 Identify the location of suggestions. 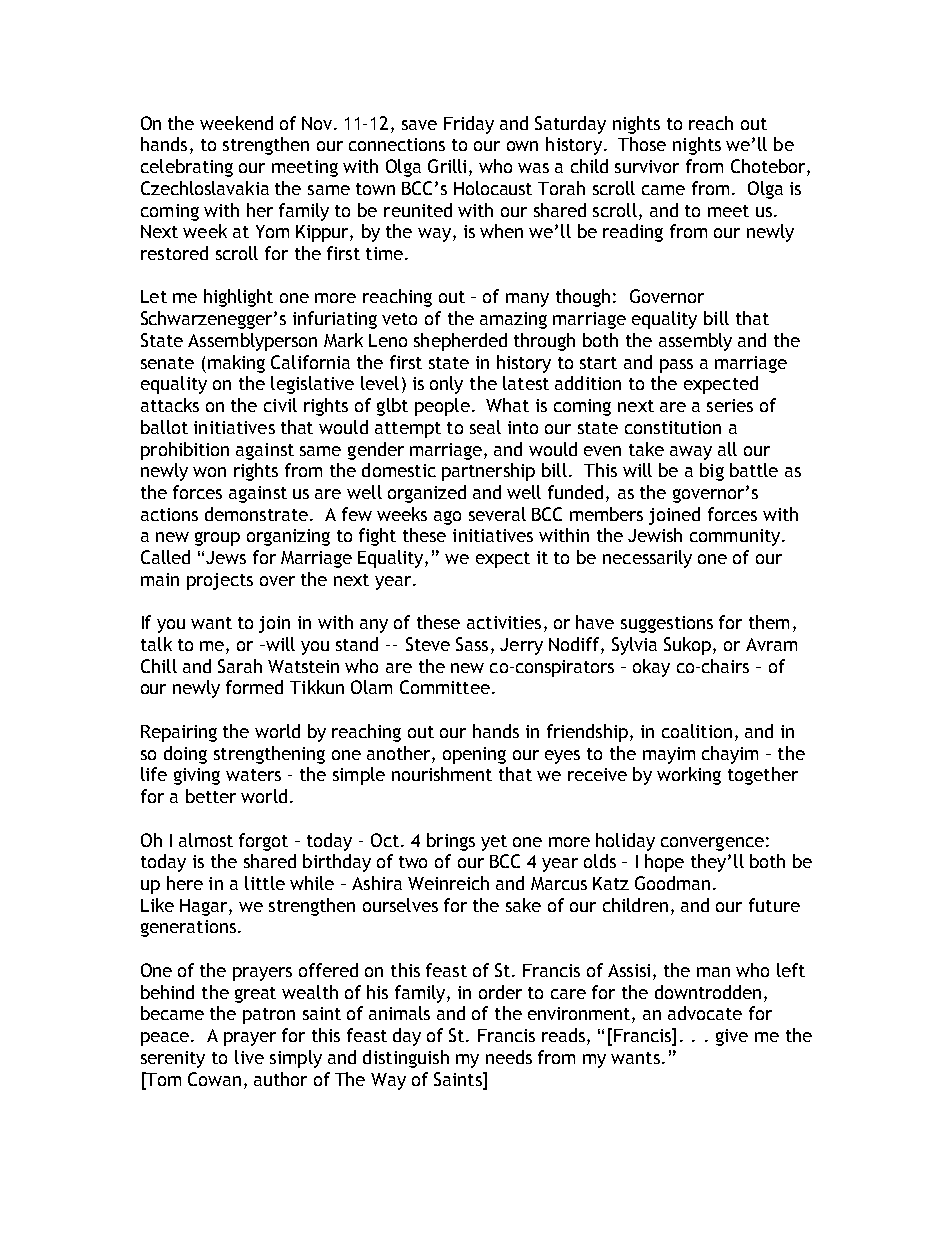
(667, 624).
